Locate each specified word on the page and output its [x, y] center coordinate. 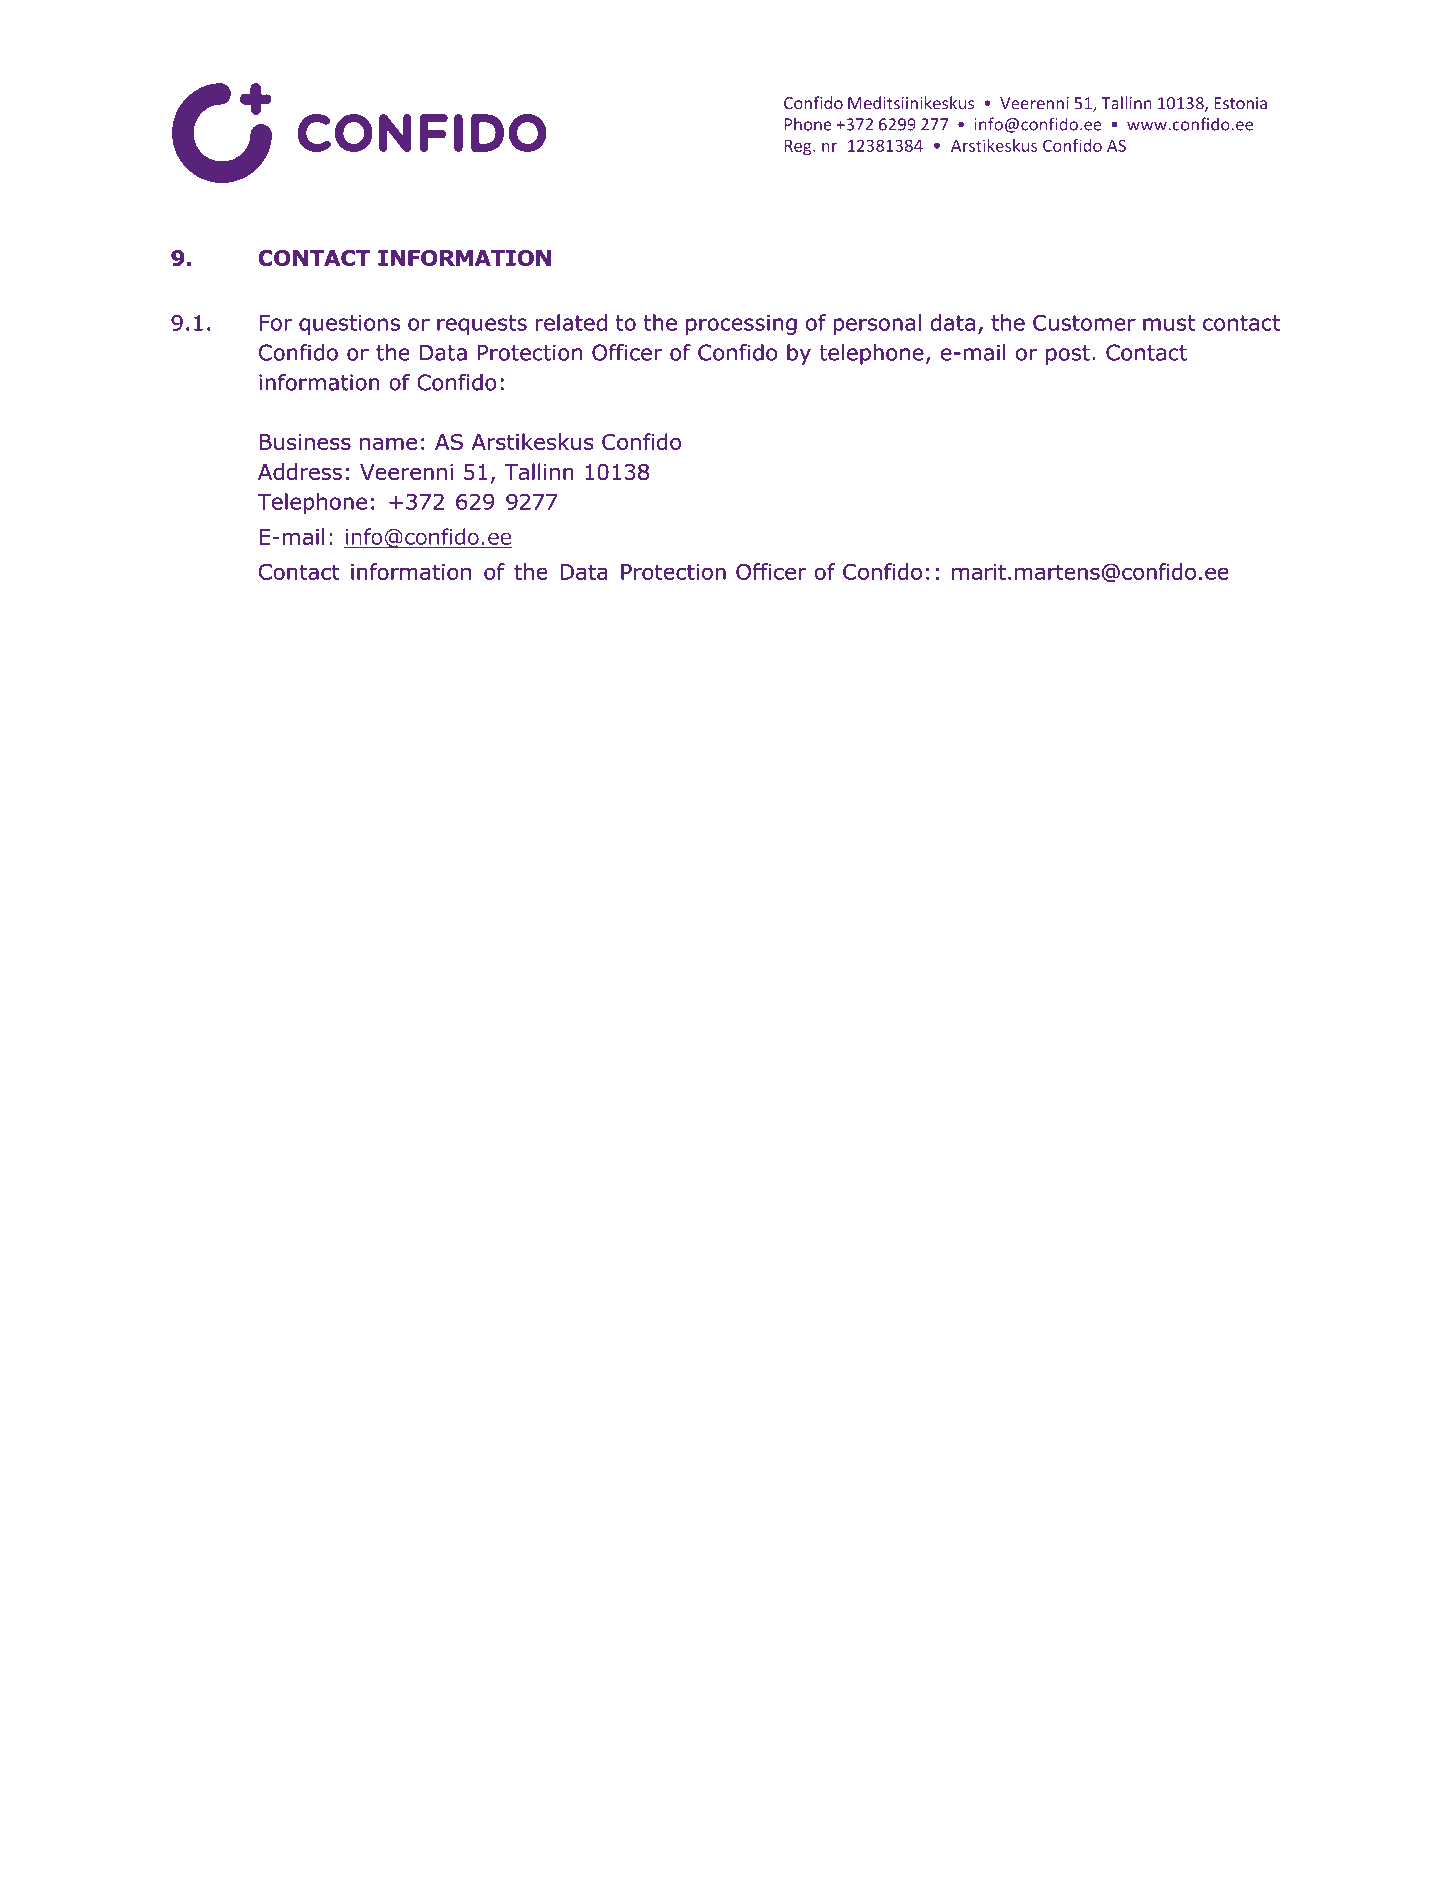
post [1068, 355]
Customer [1084, 322]
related [571, 322]
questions [349, 325]
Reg [799, 147]
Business [305, 442]
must [1169, 323]
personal [877, 324]
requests [482, 325]
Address [300, 471]
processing [741, 325]
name [388, 443]
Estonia [1241, 103]
